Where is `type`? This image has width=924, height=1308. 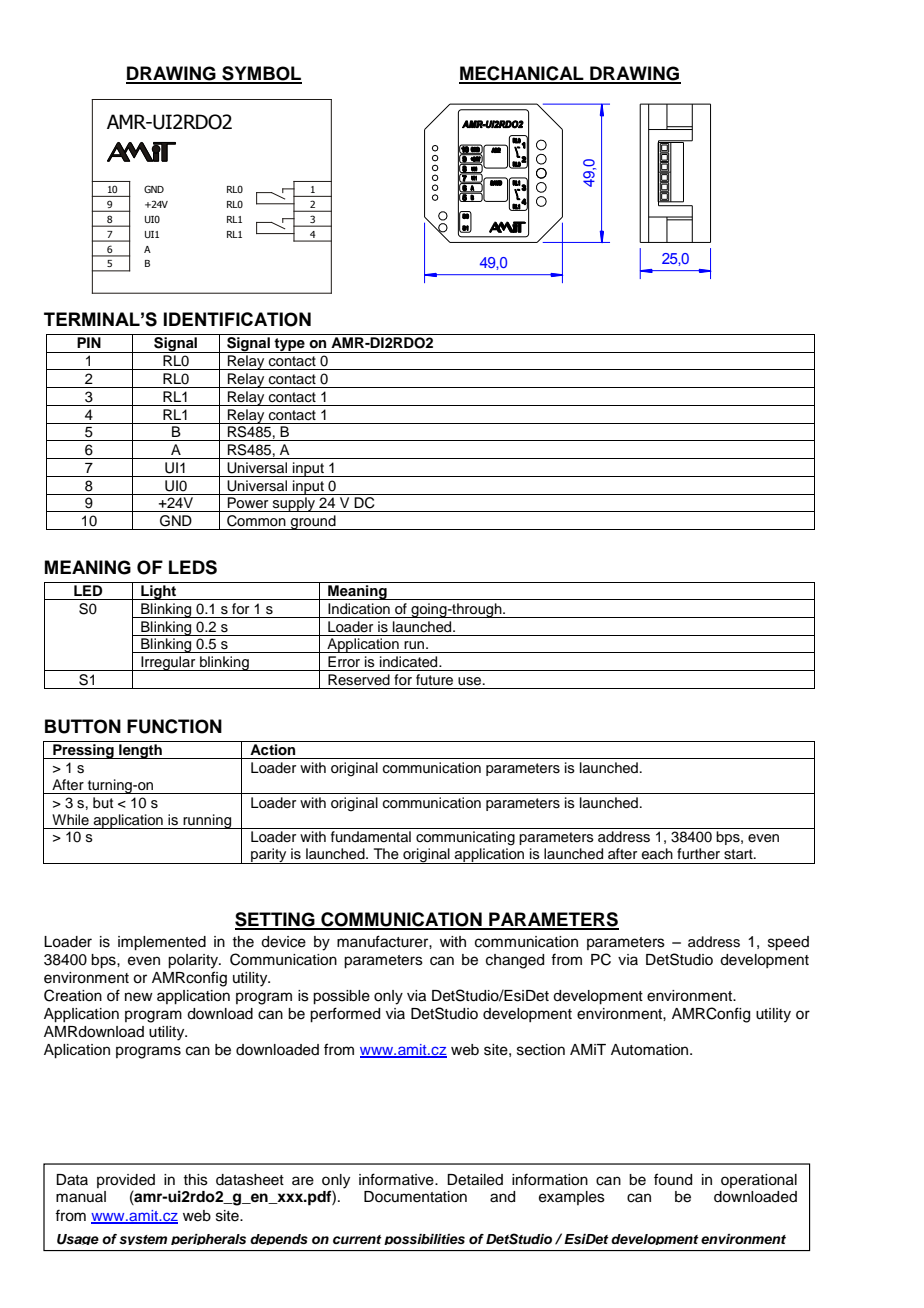 type is located at coordinates (290, 345).
